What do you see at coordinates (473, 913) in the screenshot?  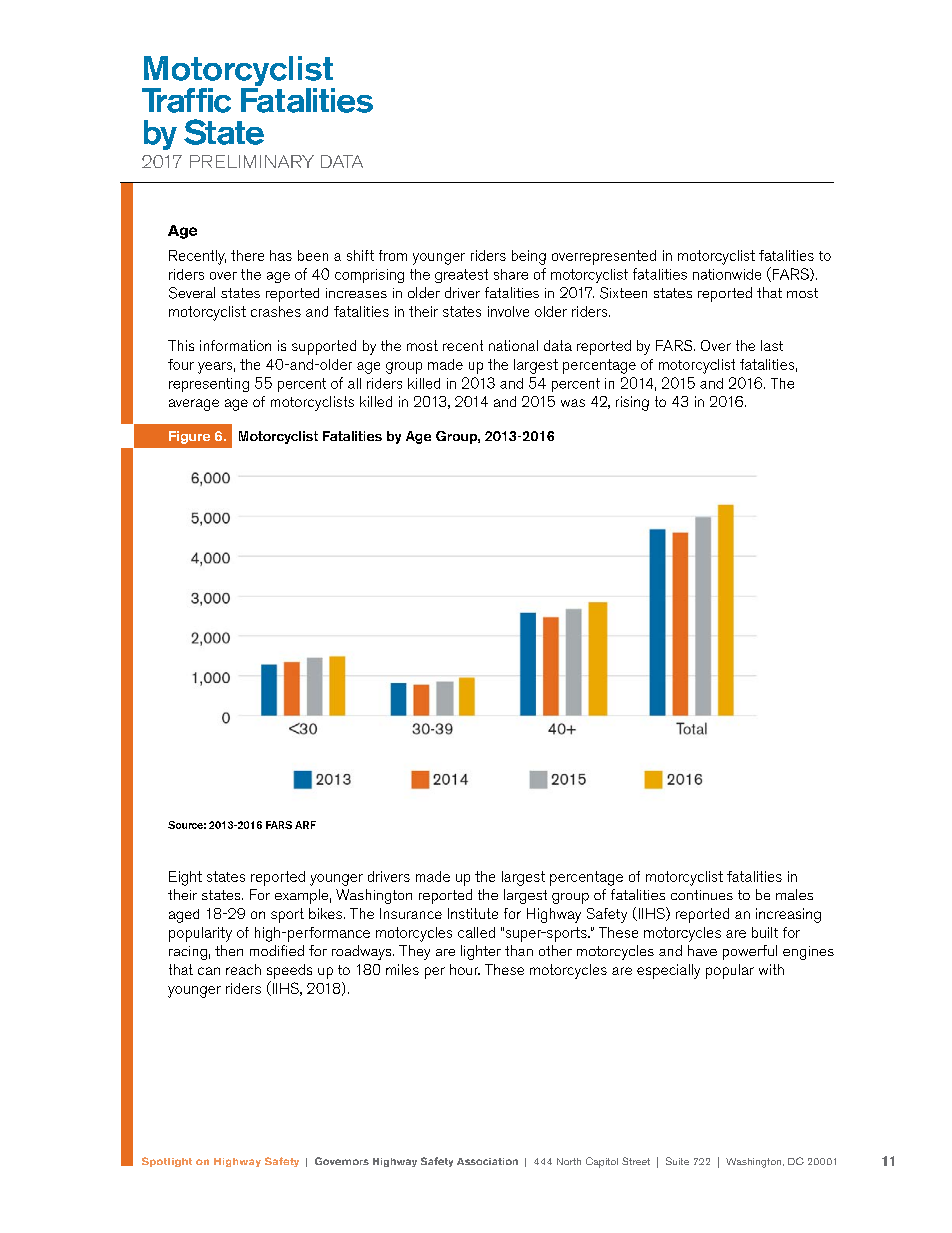 I see `Institute` at bounding box center [473, 913].
